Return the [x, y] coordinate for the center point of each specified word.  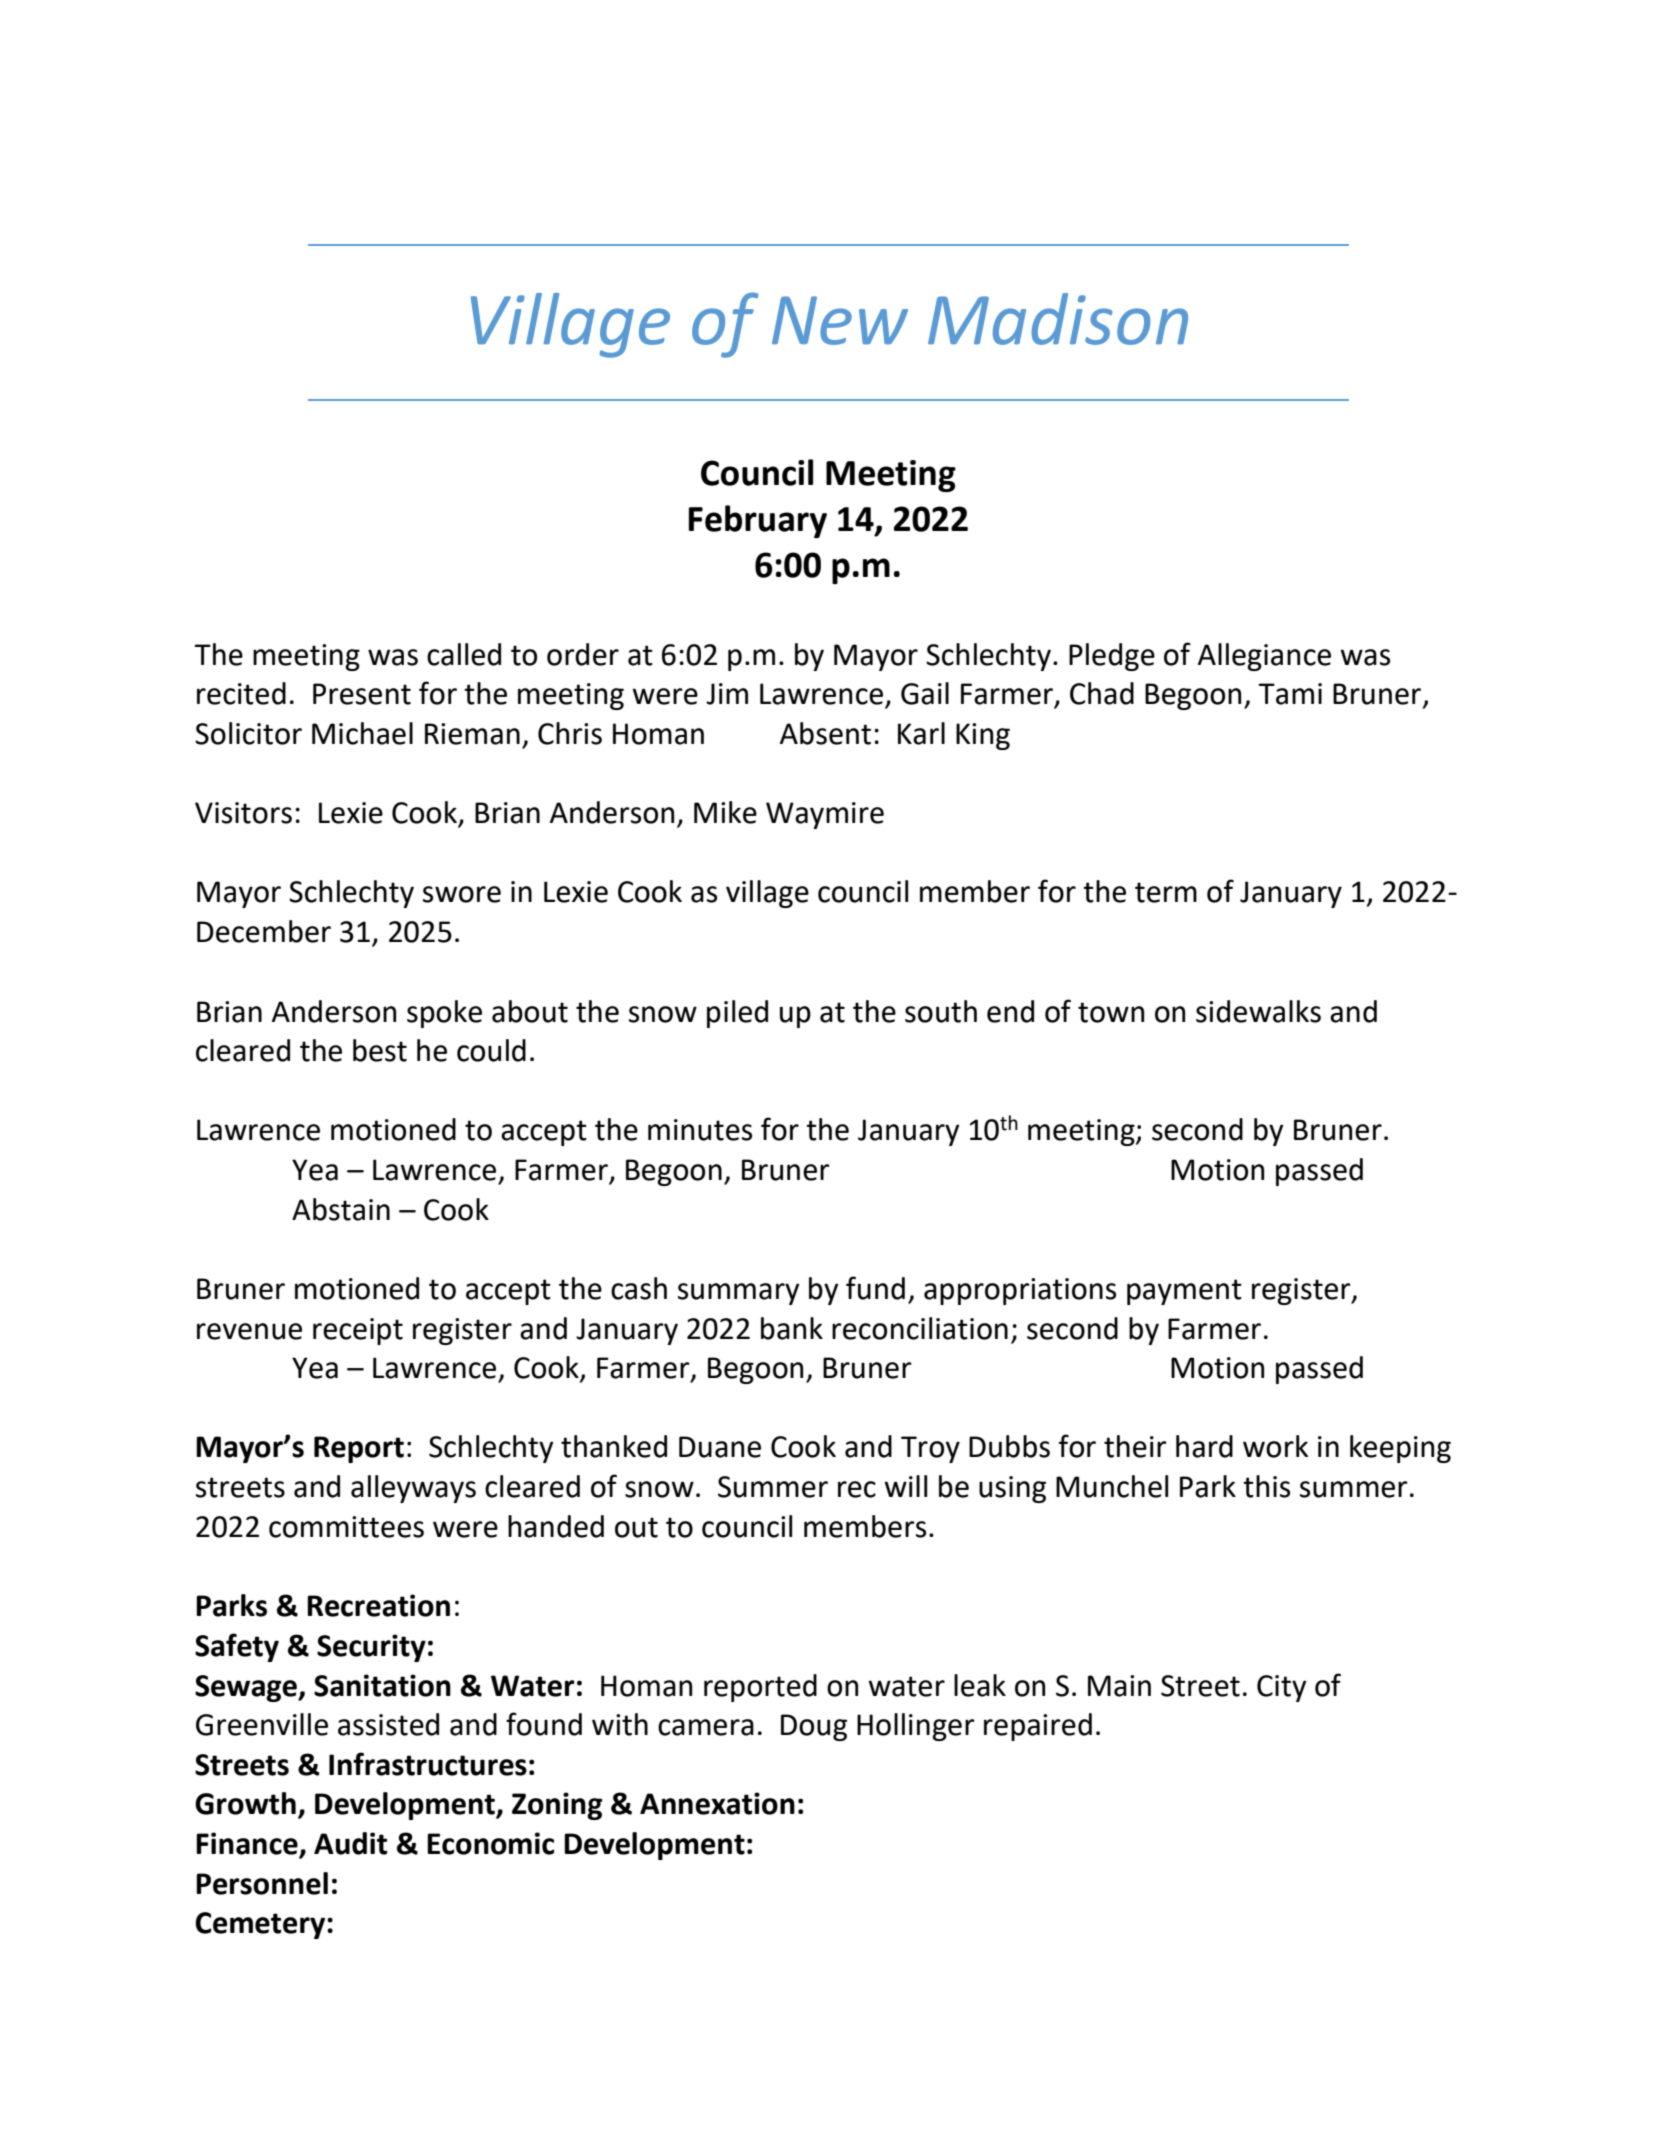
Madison [1058, 319]
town [1111, 1012]
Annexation [717, 1803]
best [380, 1050]
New [840, 320]
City [1282, 1688]
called [464, 654]
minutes [700, 1130]
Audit [350, 1843]
